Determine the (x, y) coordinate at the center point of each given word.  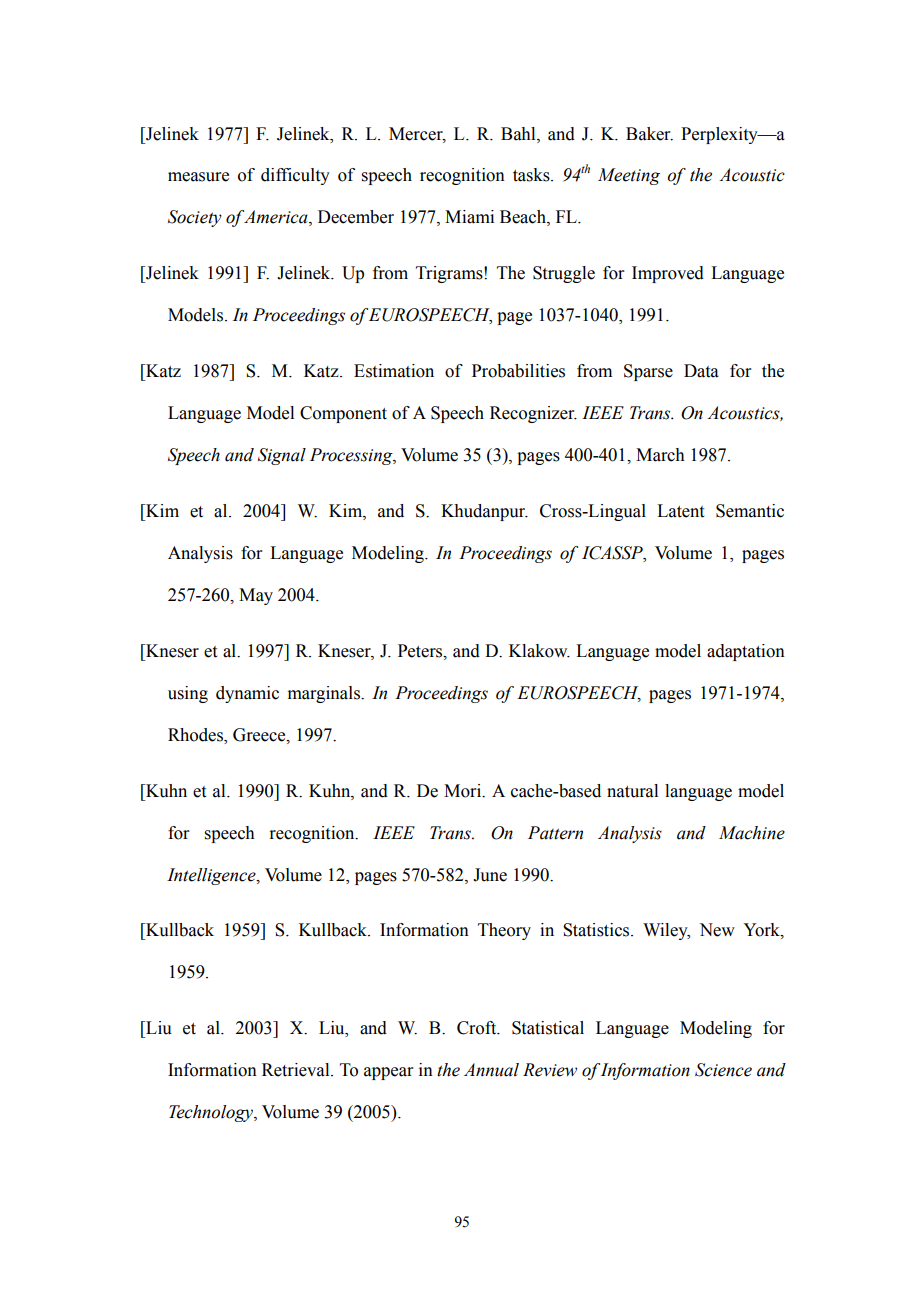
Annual (491, 1070)
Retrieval (297, 1070)
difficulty (295, 176)
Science (723, 1070)
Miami (469, 217)
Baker (649, 134)
